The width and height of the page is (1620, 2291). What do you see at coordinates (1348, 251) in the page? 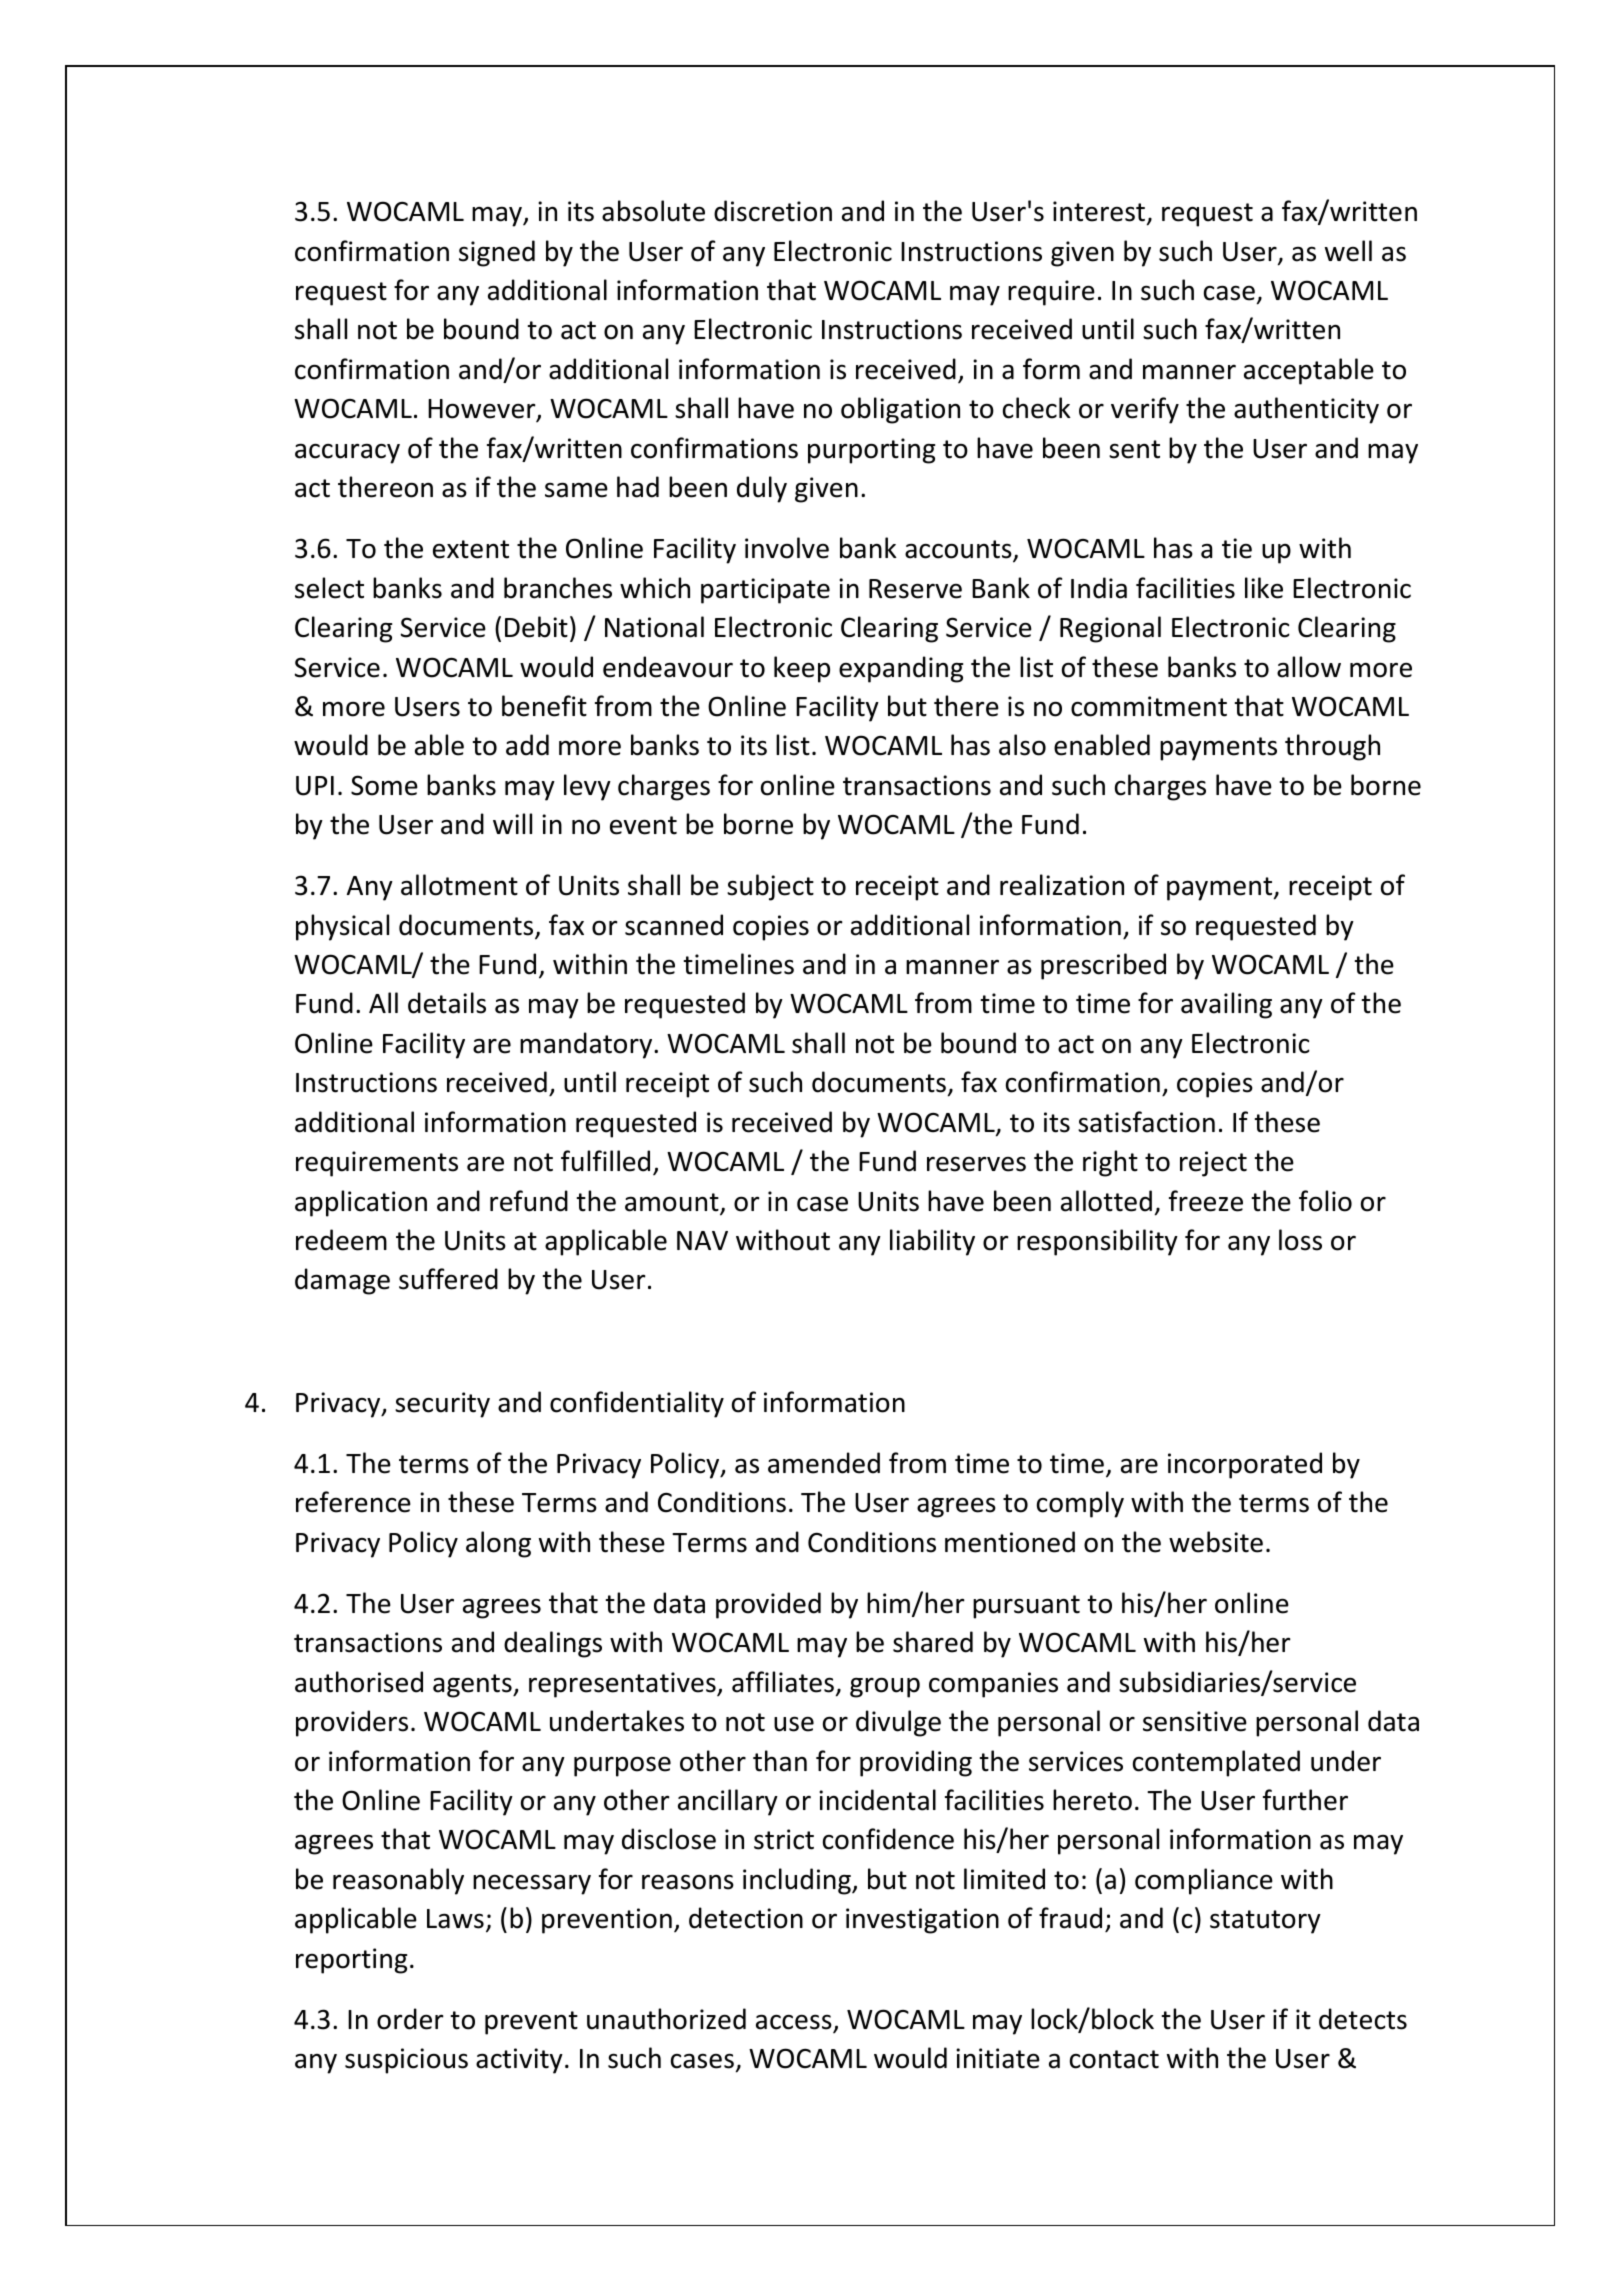
I see `well` at bounding box center [1348, 251].
